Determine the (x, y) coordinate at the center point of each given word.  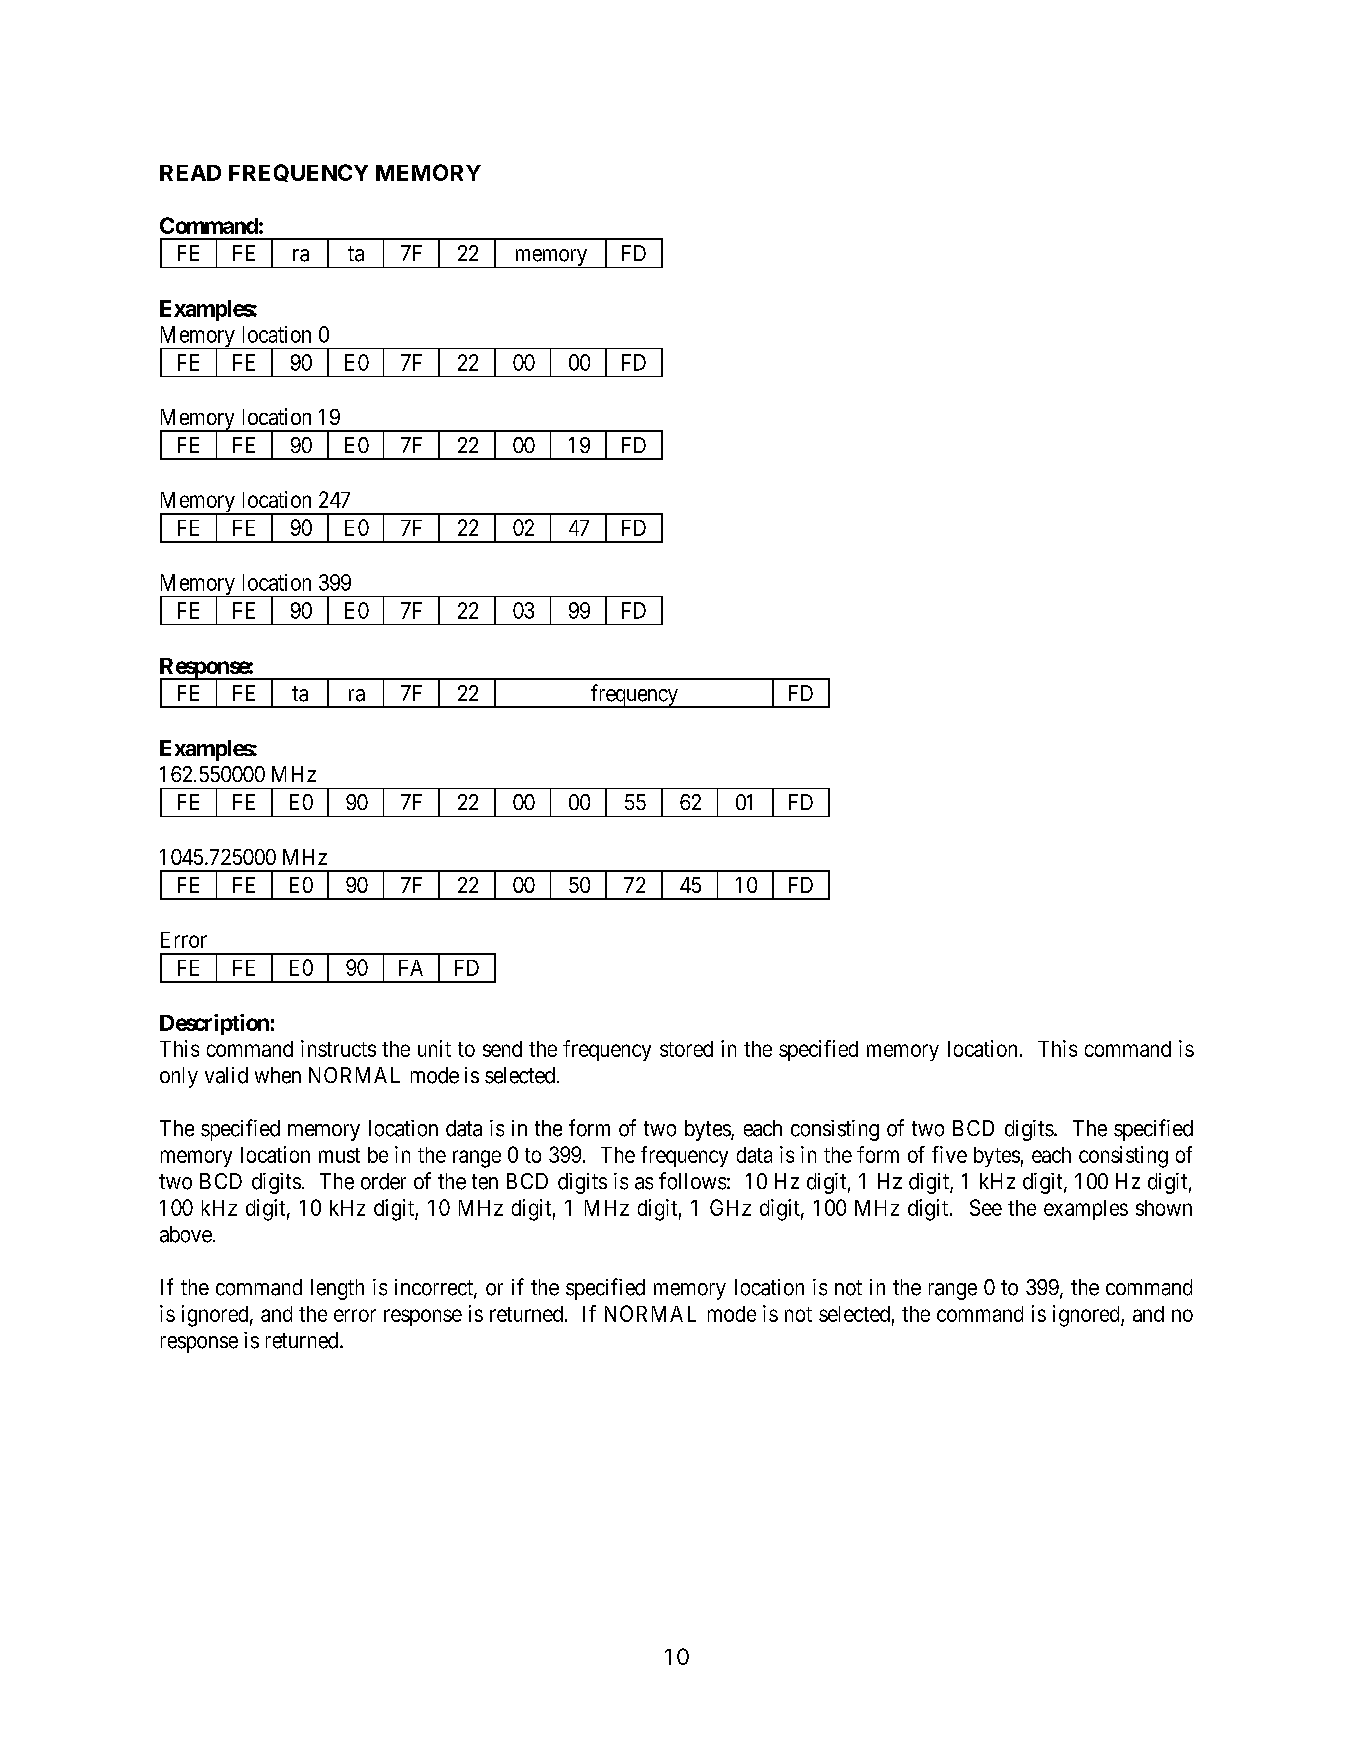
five (949, 1154)
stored (686, 1049)
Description (214, 1024)
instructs (338, 1048)
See (986, 1207)
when (278, 1075)
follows (692, 1181)
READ (190, 173)
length (337, 1289)
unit (434, 1048)
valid (226, 1075)
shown (1164, 1208)
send (502, 1049)
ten (485, 1182)
